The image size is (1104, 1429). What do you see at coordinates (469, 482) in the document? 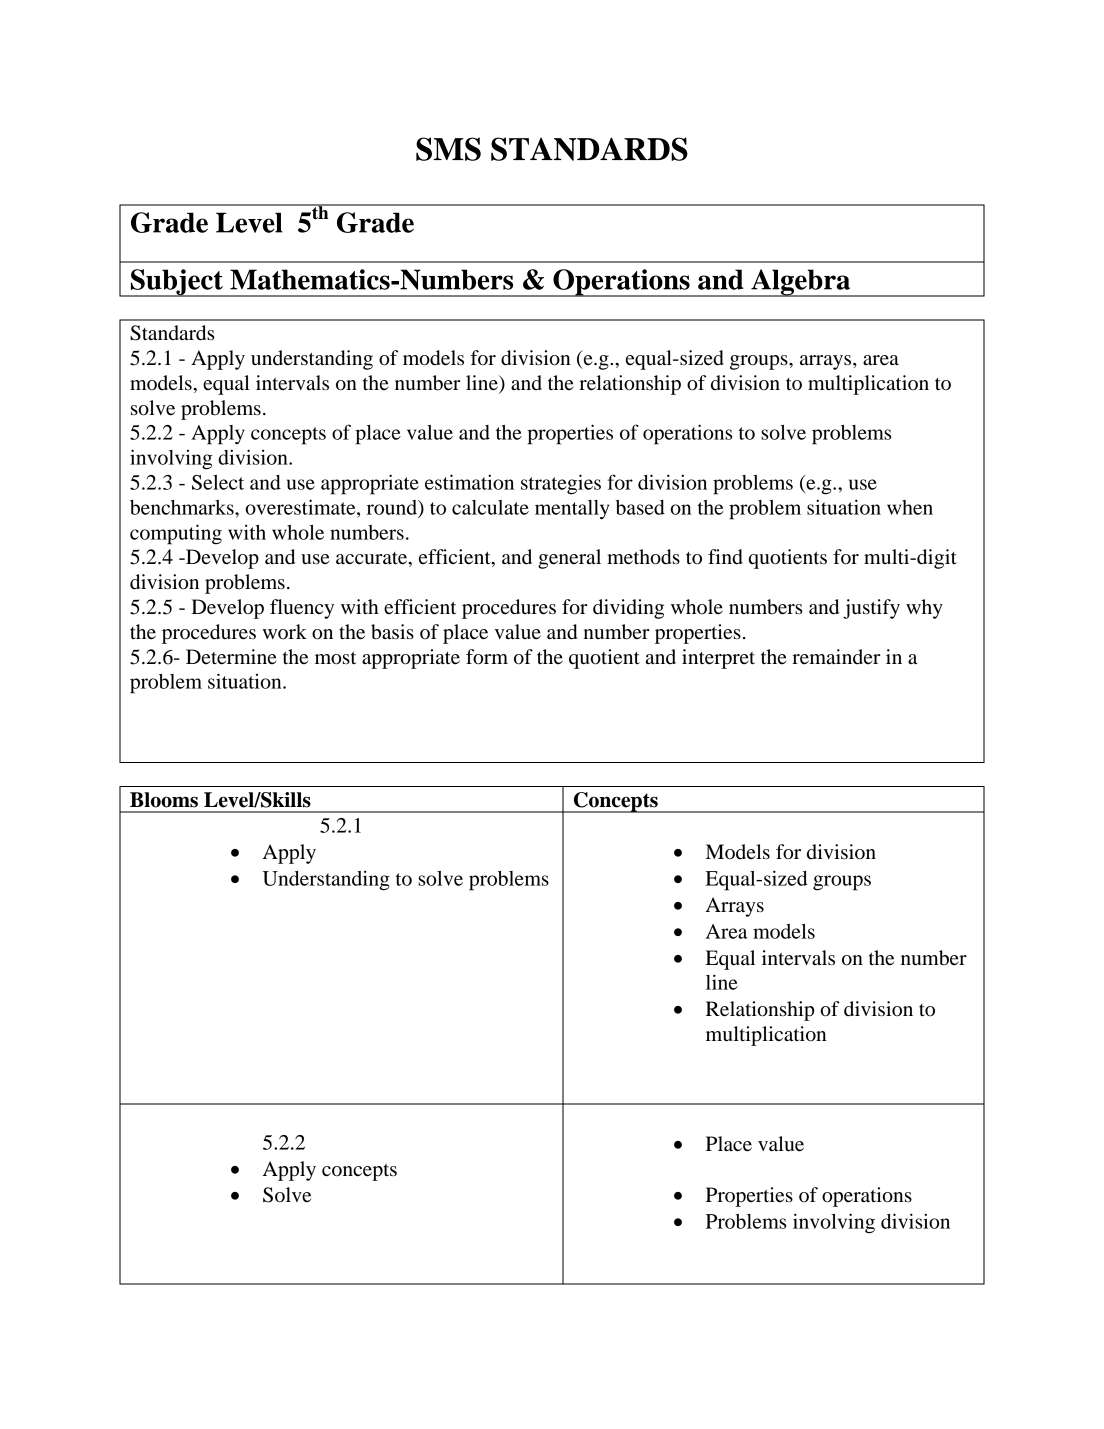
I see `estimation` at bounding box center [469, 482].
